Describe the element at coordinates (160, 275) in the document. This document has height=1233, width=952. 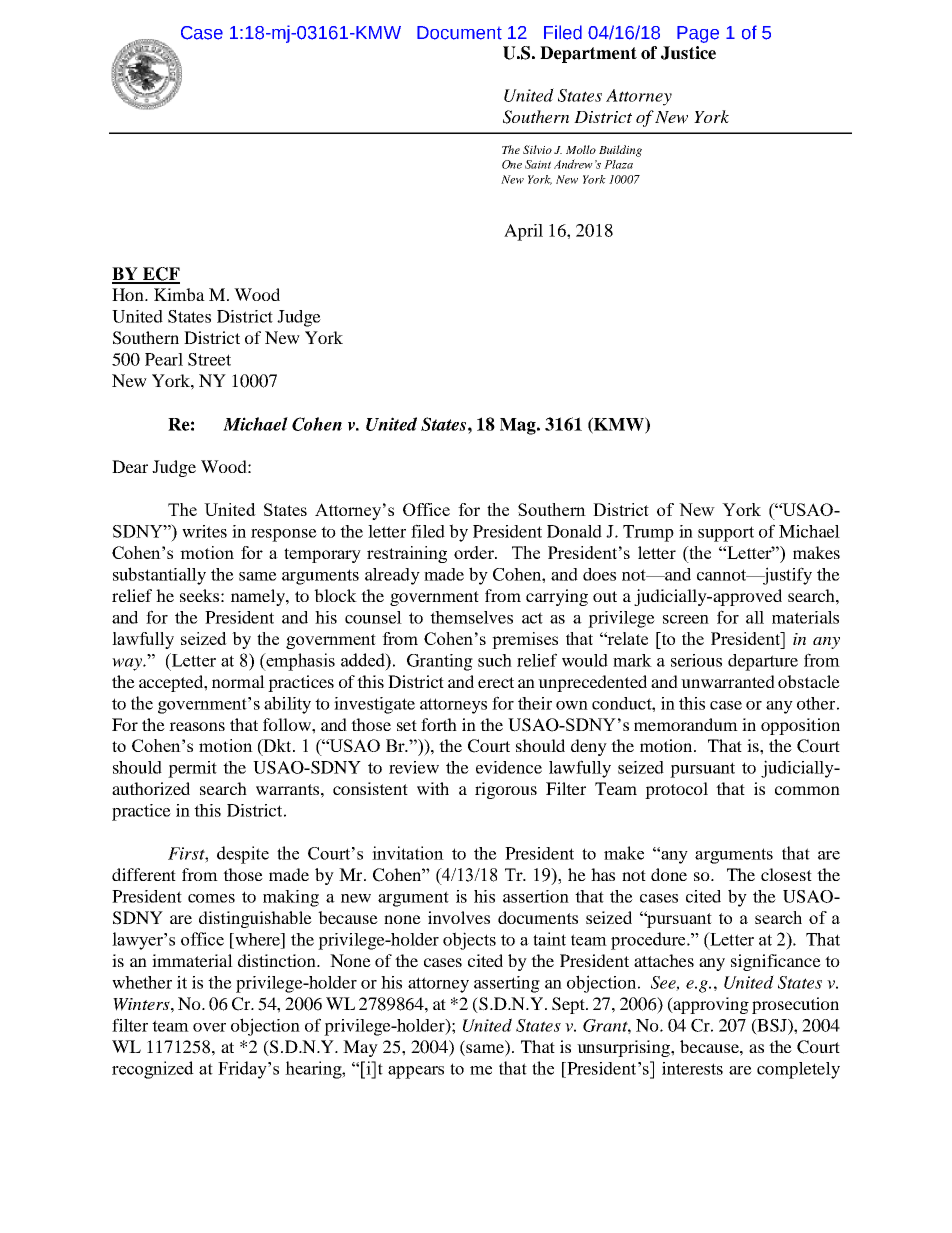
I see `ECF` at that location.
